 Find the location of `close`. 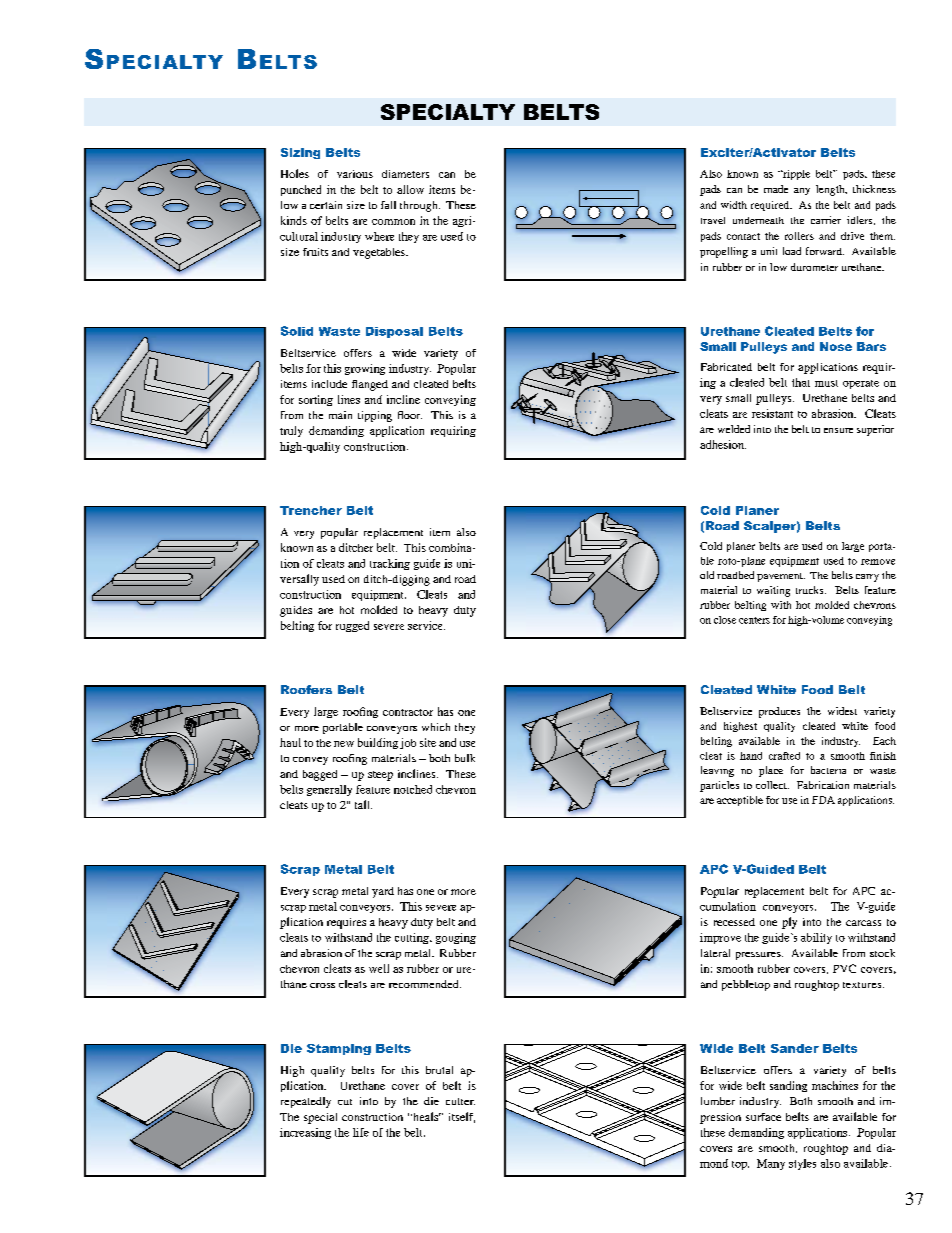

close is located at coordinates (725, 620).
